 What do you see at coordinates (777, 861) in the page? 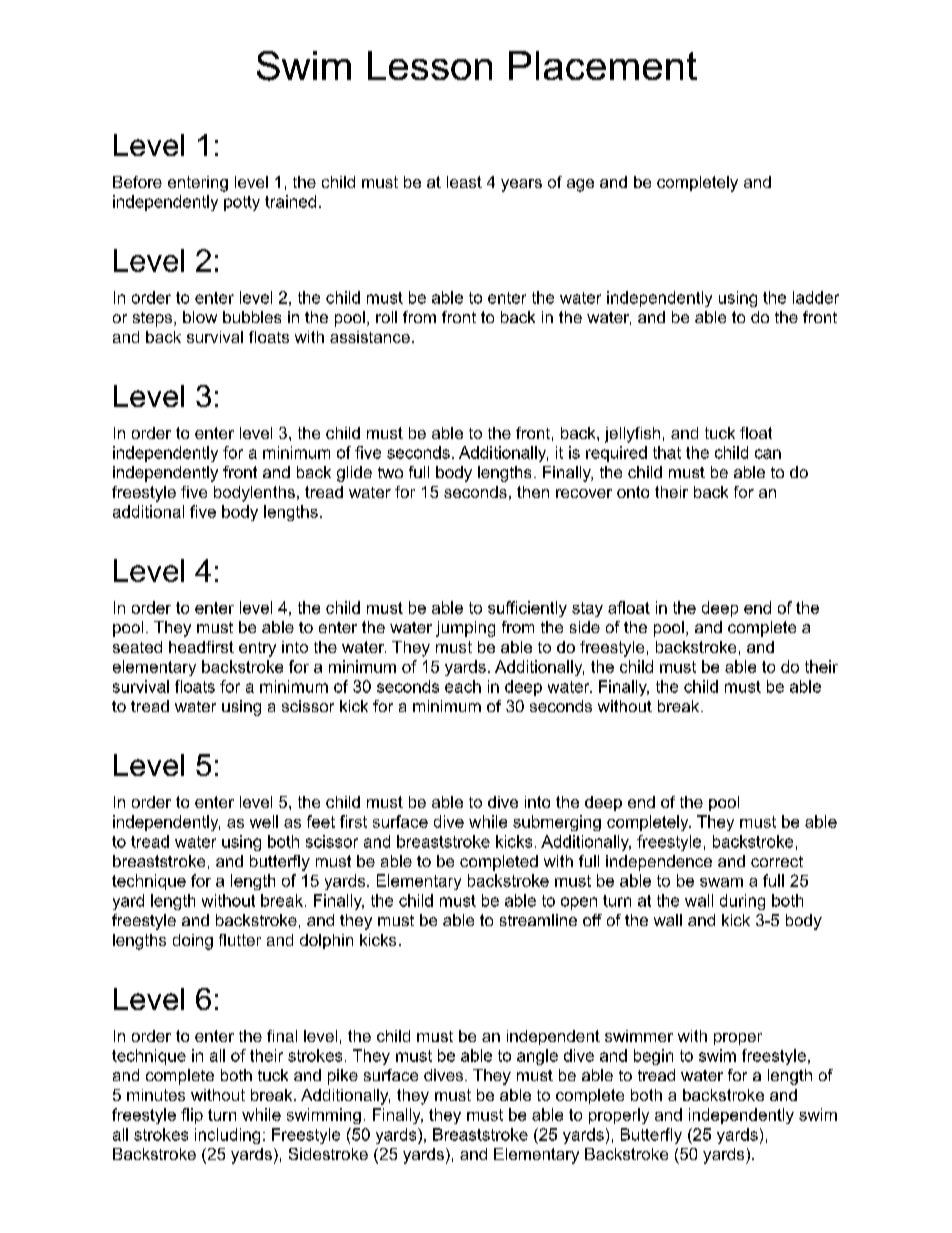
I see `correct` at bounding box center [777, 861].
